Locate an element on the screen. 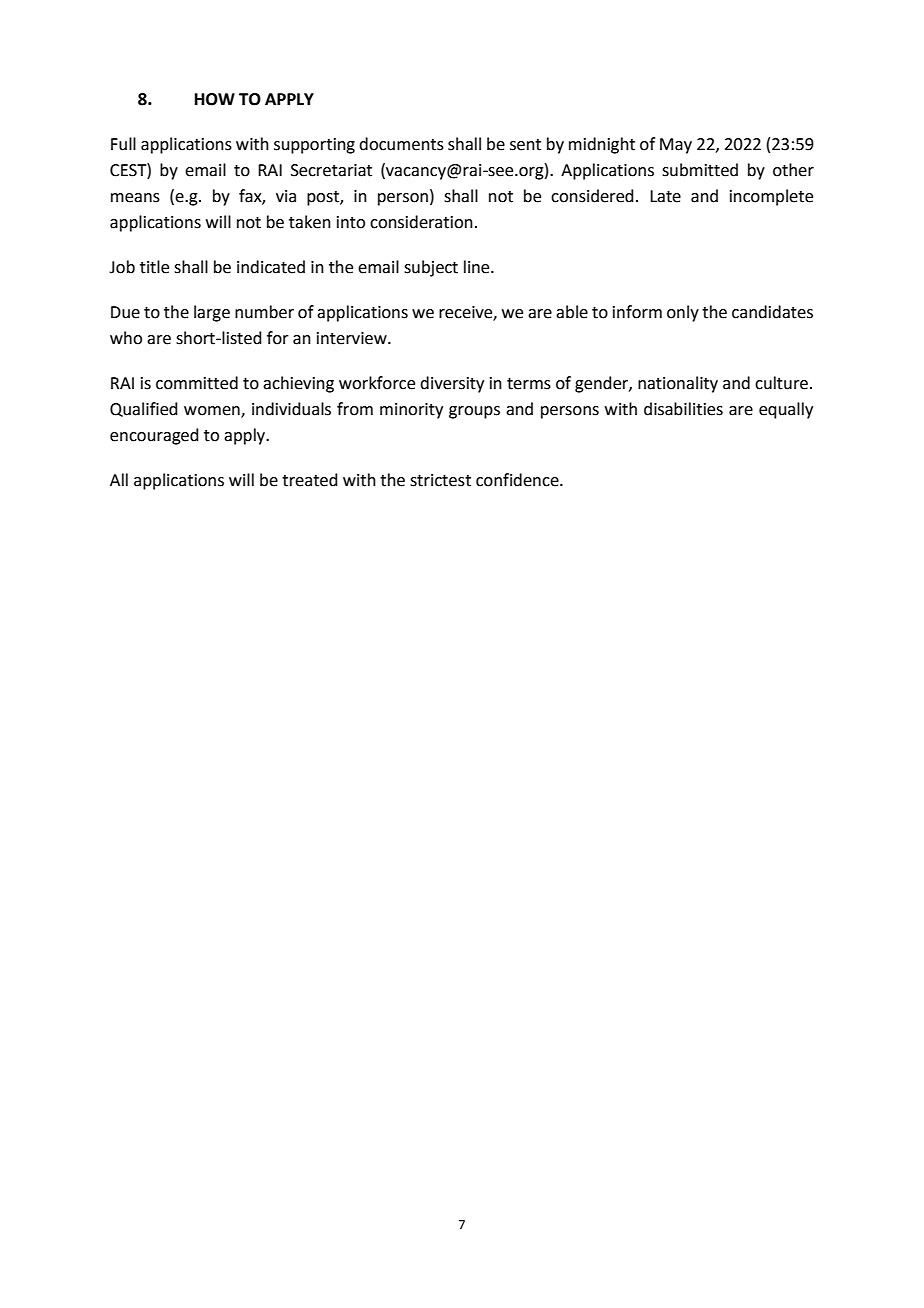 The width and height of the screenshot is (924, 1308). subject is located at coordinates (431, 268).
